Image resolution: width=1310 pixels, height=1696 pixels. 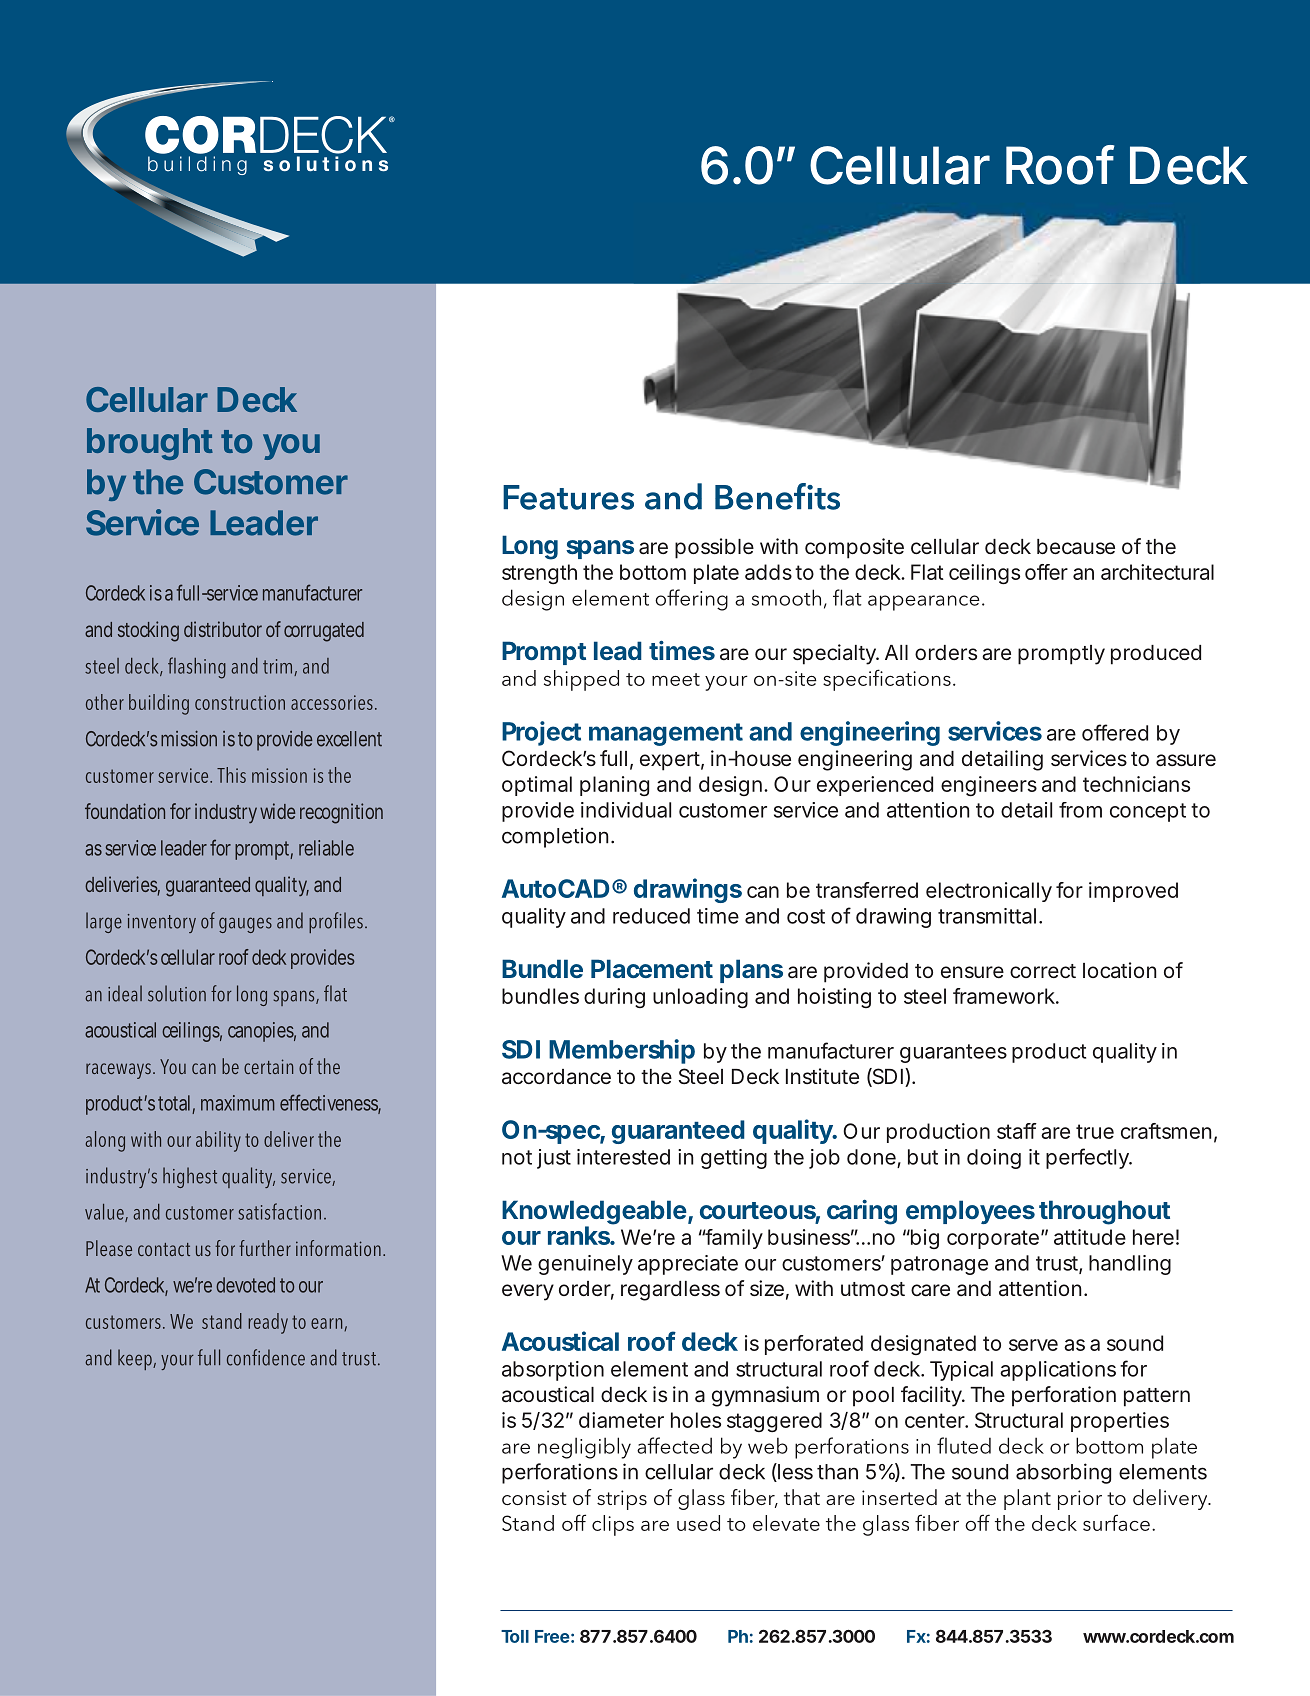 What do you see at coordinates (806, 916) in the page?
I see `cost` at bounding box center [806, 916].
